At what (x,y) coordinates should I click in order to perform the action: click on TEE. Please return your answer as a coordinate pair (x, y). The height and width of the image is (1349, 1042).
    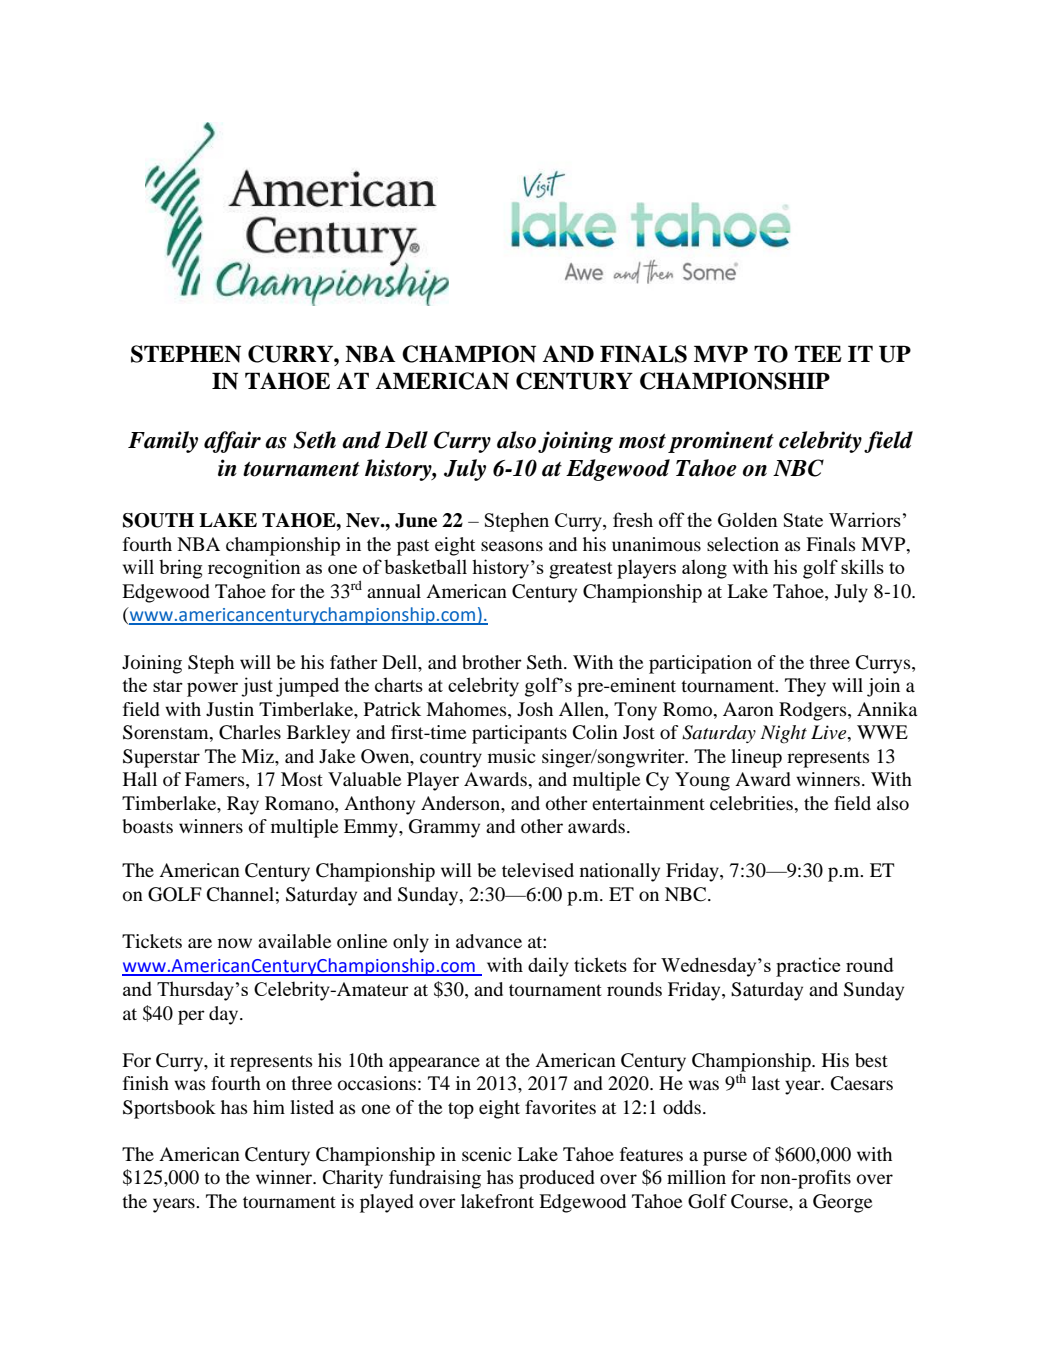
    Looking at the image, I should click on (818, 353).
